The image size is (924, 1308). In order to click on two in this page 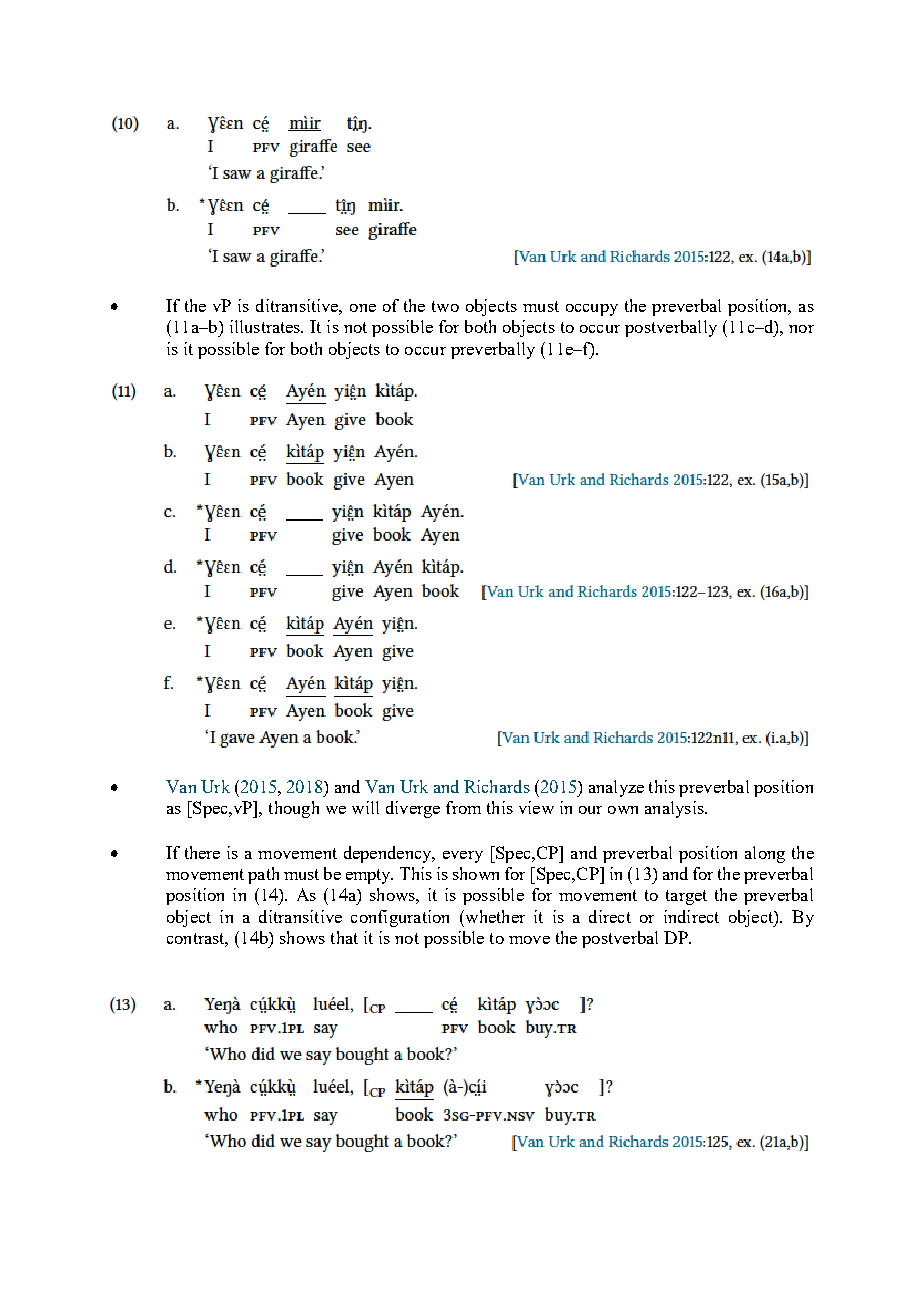, I will do `click(445, 306)`.
